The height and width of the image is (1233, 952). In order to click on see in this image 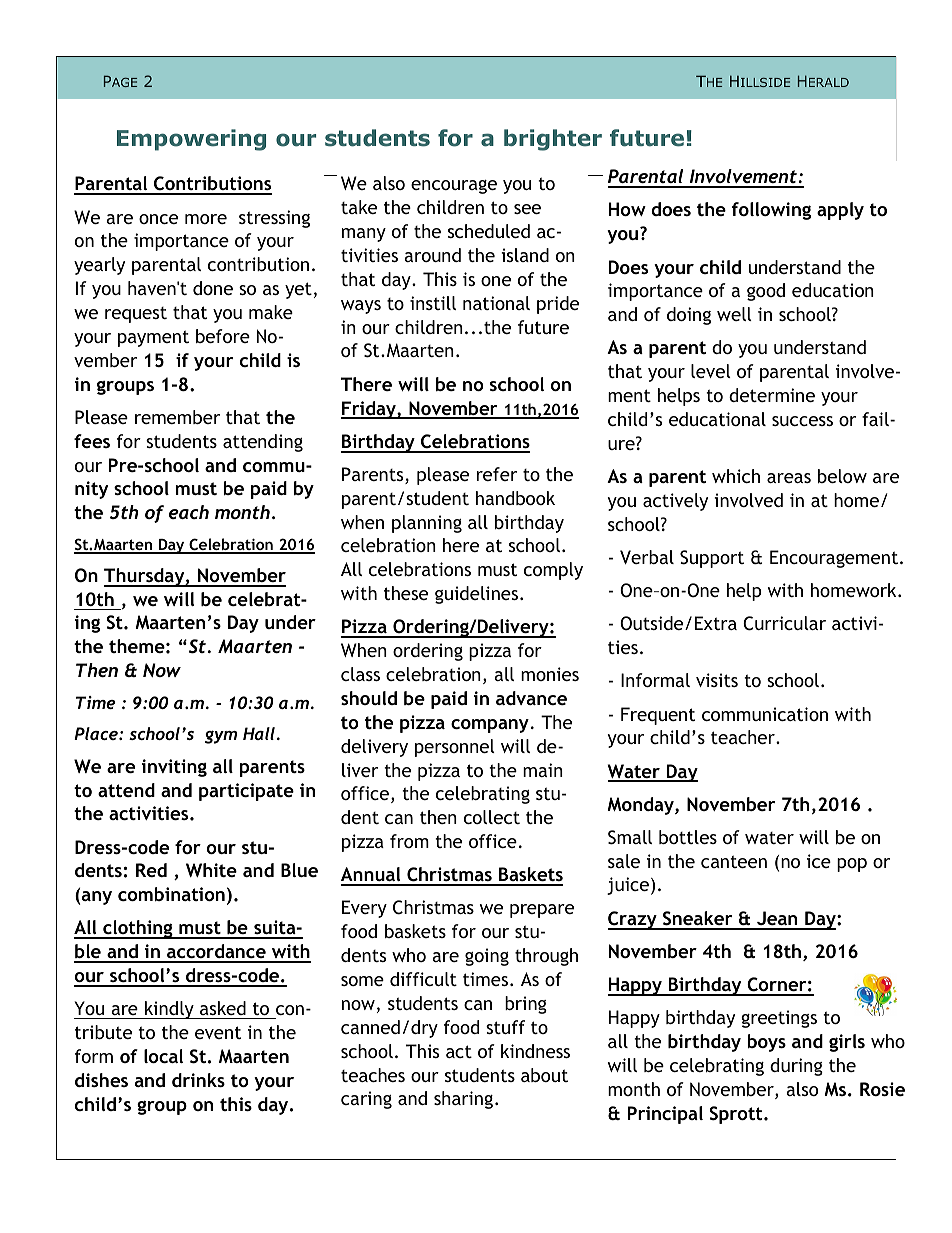, I will do `click(527, 209)`.
